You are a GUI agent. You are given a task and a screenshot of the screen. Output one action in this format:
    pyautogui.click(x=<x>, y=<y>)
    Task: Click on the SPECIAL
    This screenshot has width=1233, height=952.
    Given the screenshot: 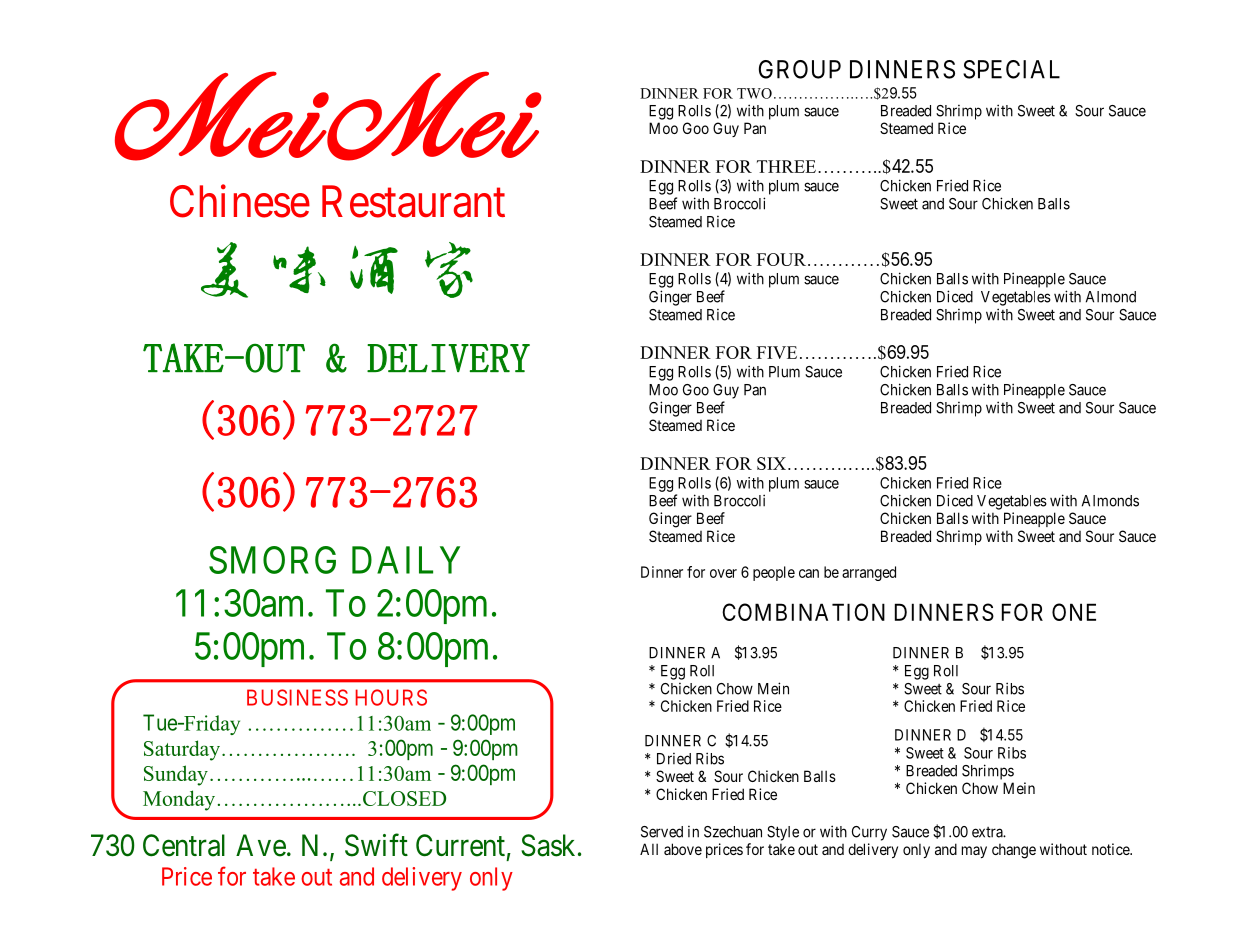 What is the action you would take?
    pyautogui.click(x=1011, y=69)
